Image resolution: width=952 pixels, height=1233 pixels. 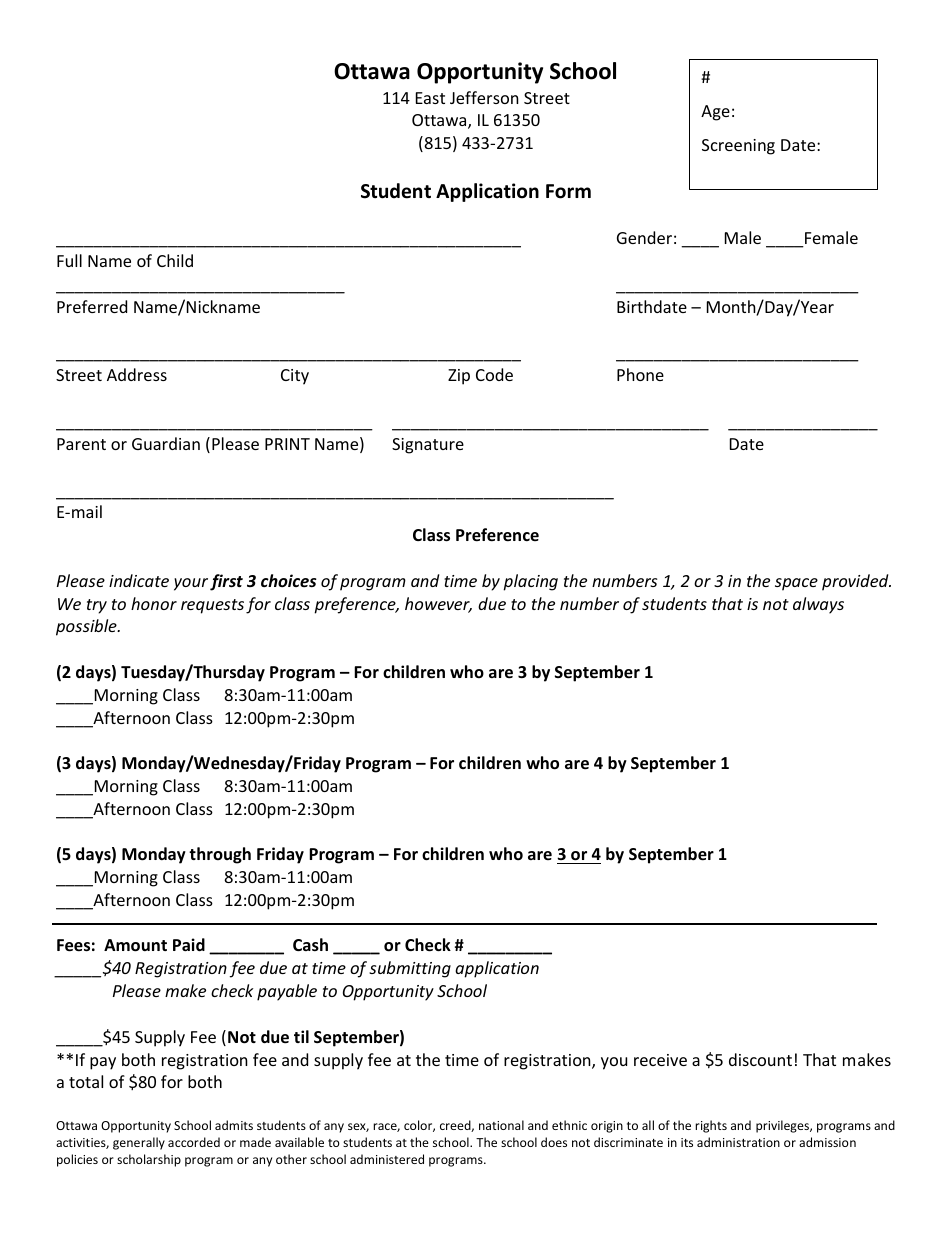 I want to click on Screening, so click(x=738, y=147).
